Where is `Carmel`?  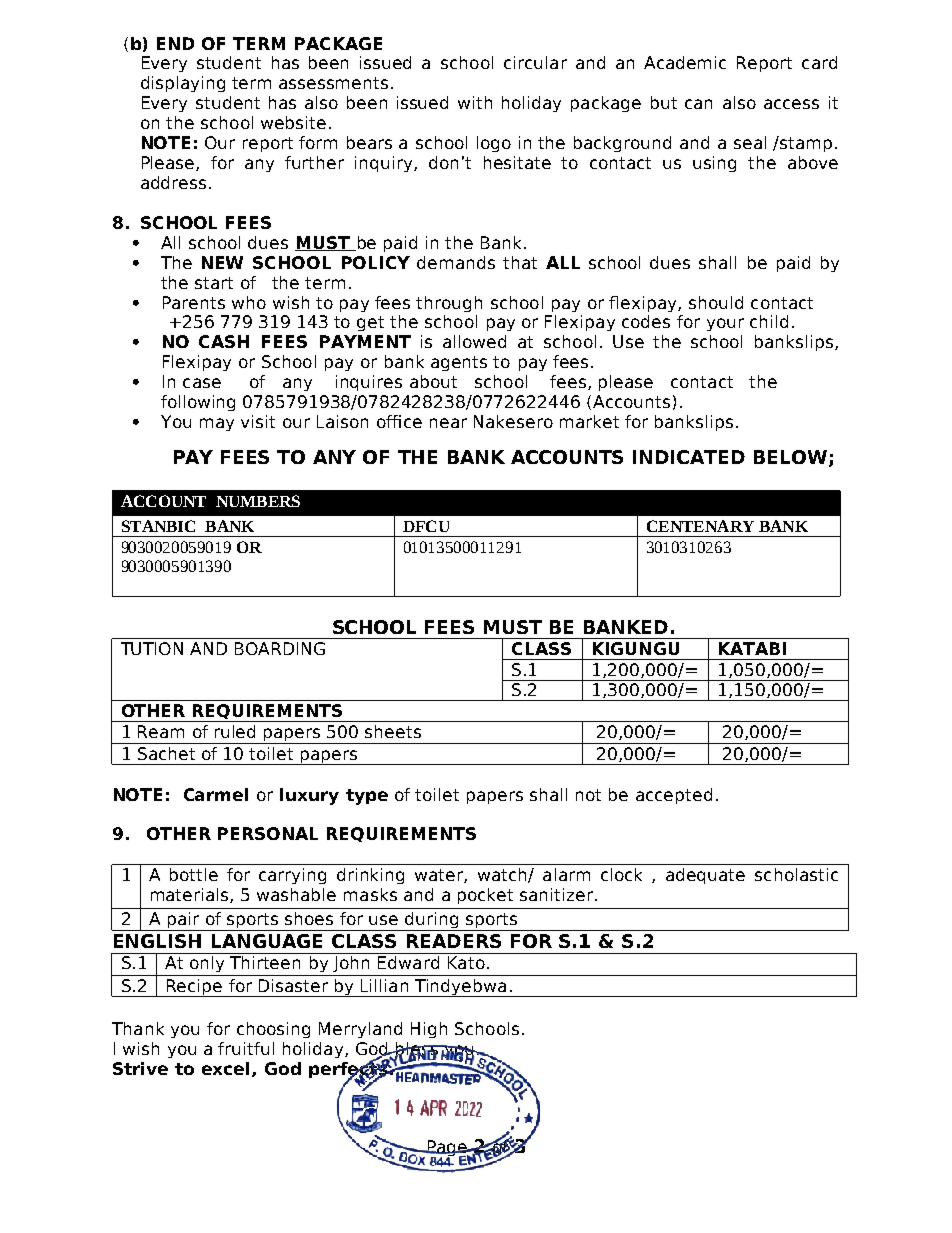 Carmel is located at coordinates (216, 794).
